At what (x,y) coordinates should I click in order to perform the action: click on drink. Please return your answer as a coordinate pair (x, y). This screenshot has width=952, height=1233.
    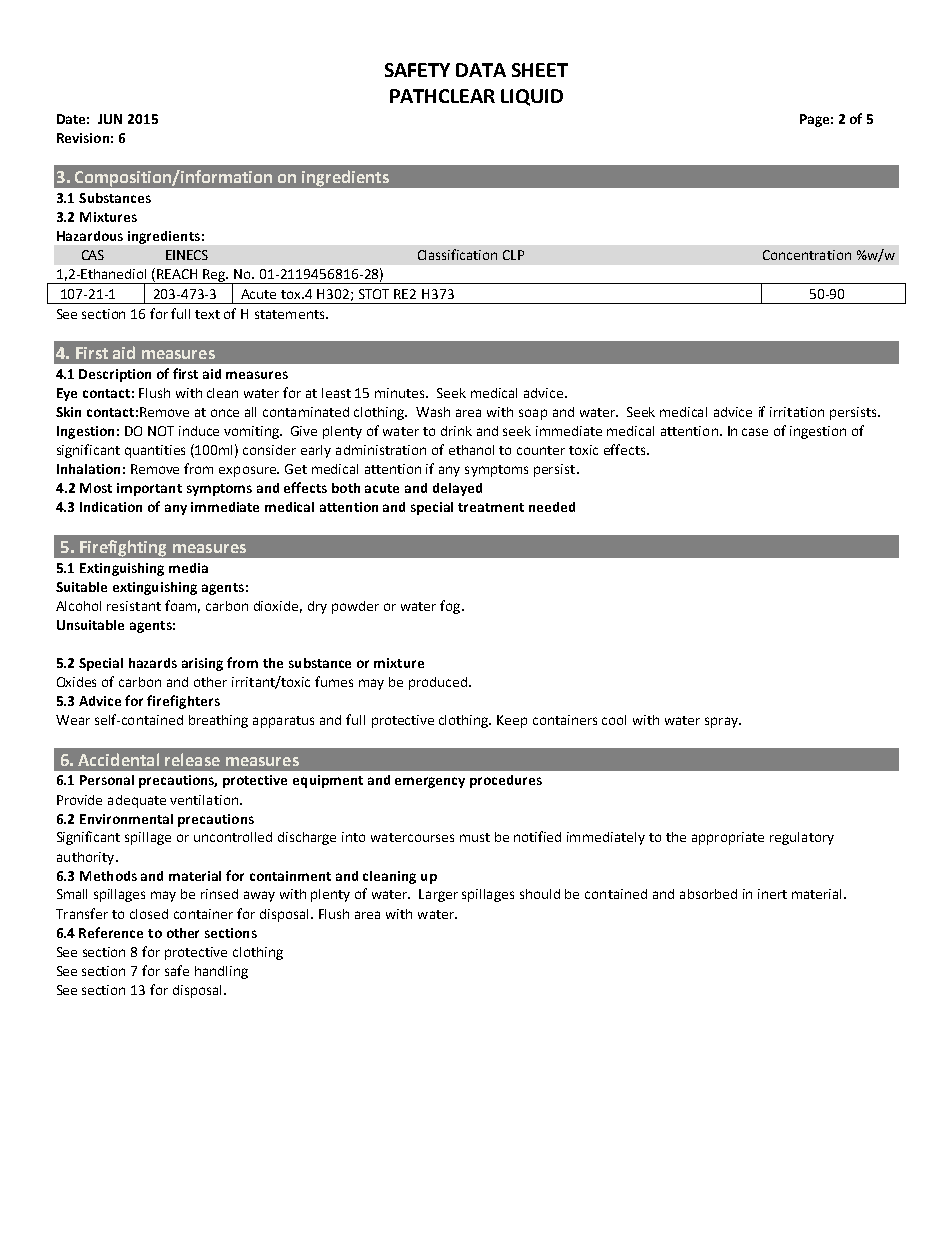
    Looking at the image, I should click on (456, 431).
